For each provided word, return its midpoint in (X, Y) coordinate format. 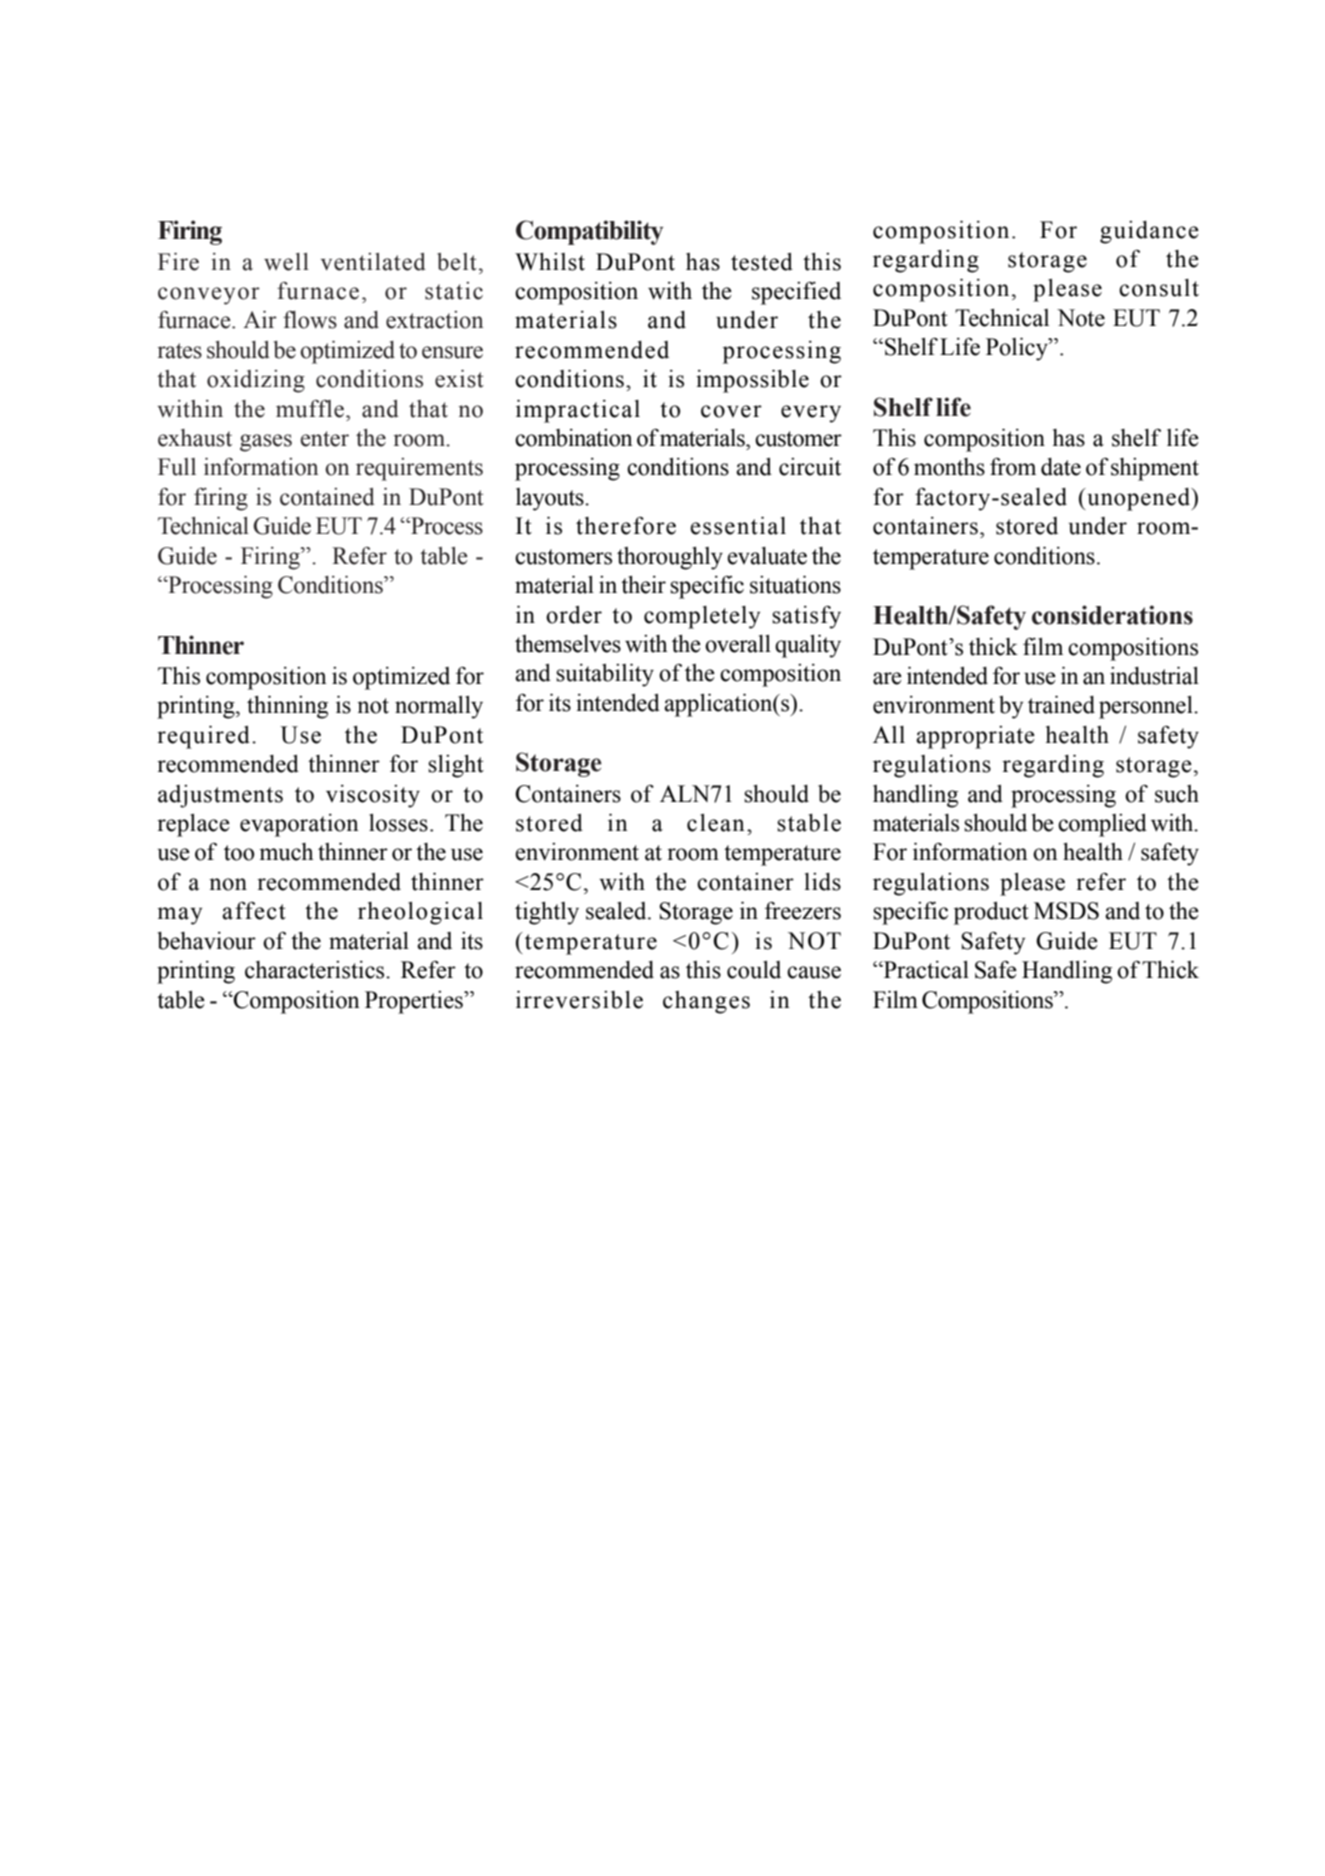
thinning (287, 707)
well (286, 262)
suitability (605, 675)
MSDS (1066, 911)
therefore (626, 525)
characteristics (316, 970)
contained (327, 497)
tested (762, 262)
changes (706, 1002)
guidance (1149, 232)
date (1061, 467)
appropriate (975, 737)
